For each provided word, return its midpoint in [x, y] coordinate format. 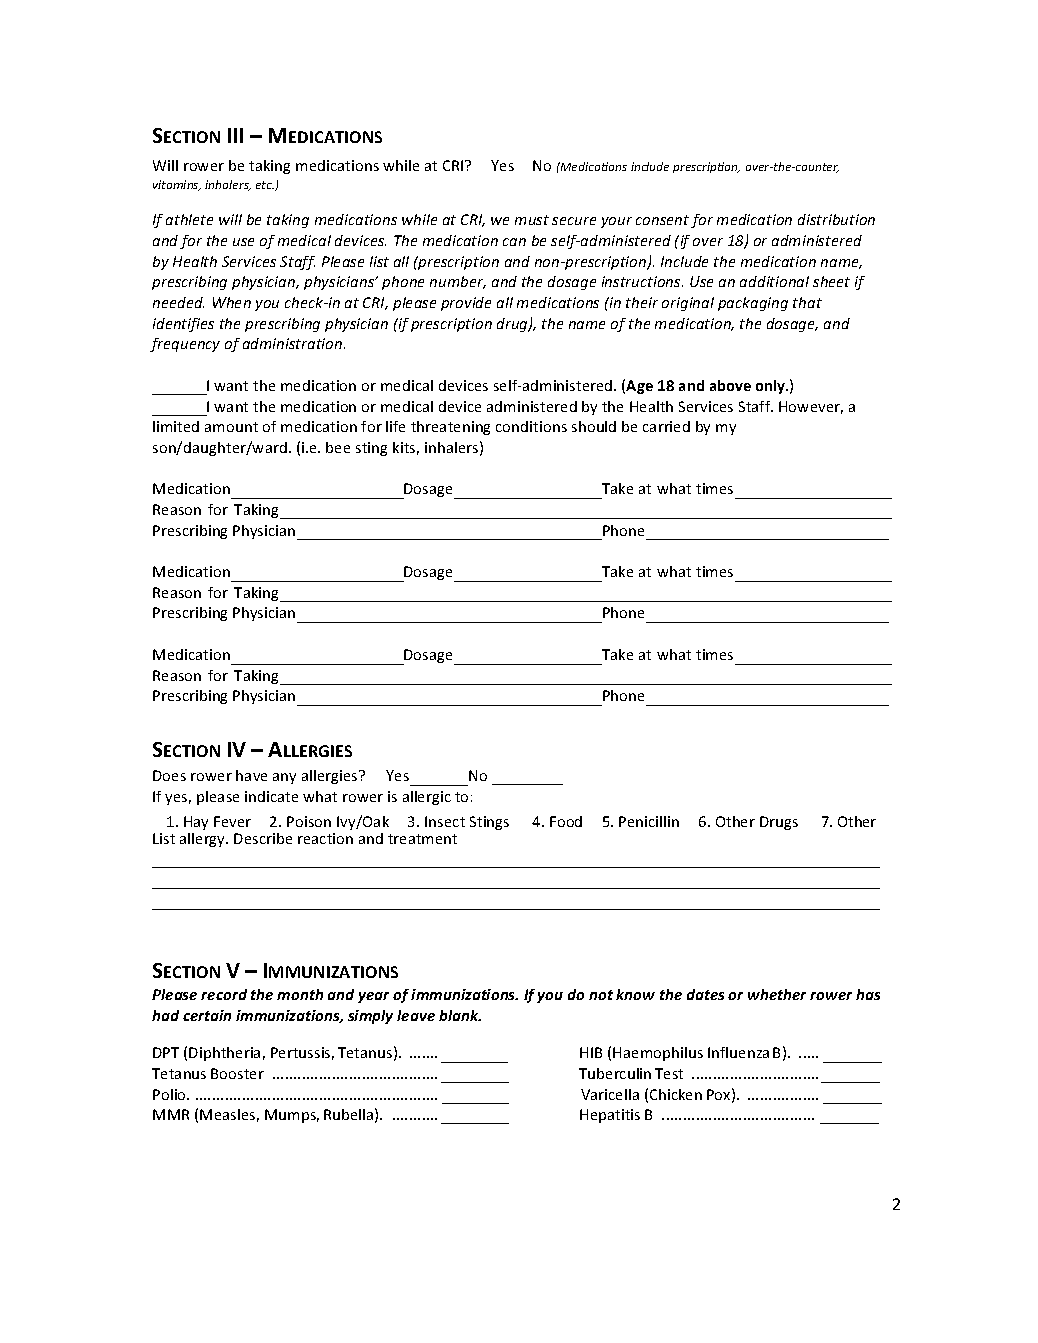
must [532, 220]
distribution [836, 219]
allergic [427, 798]
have [251, 775]
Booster [237, 1073]
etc [265, 185]
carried [666, 426]
